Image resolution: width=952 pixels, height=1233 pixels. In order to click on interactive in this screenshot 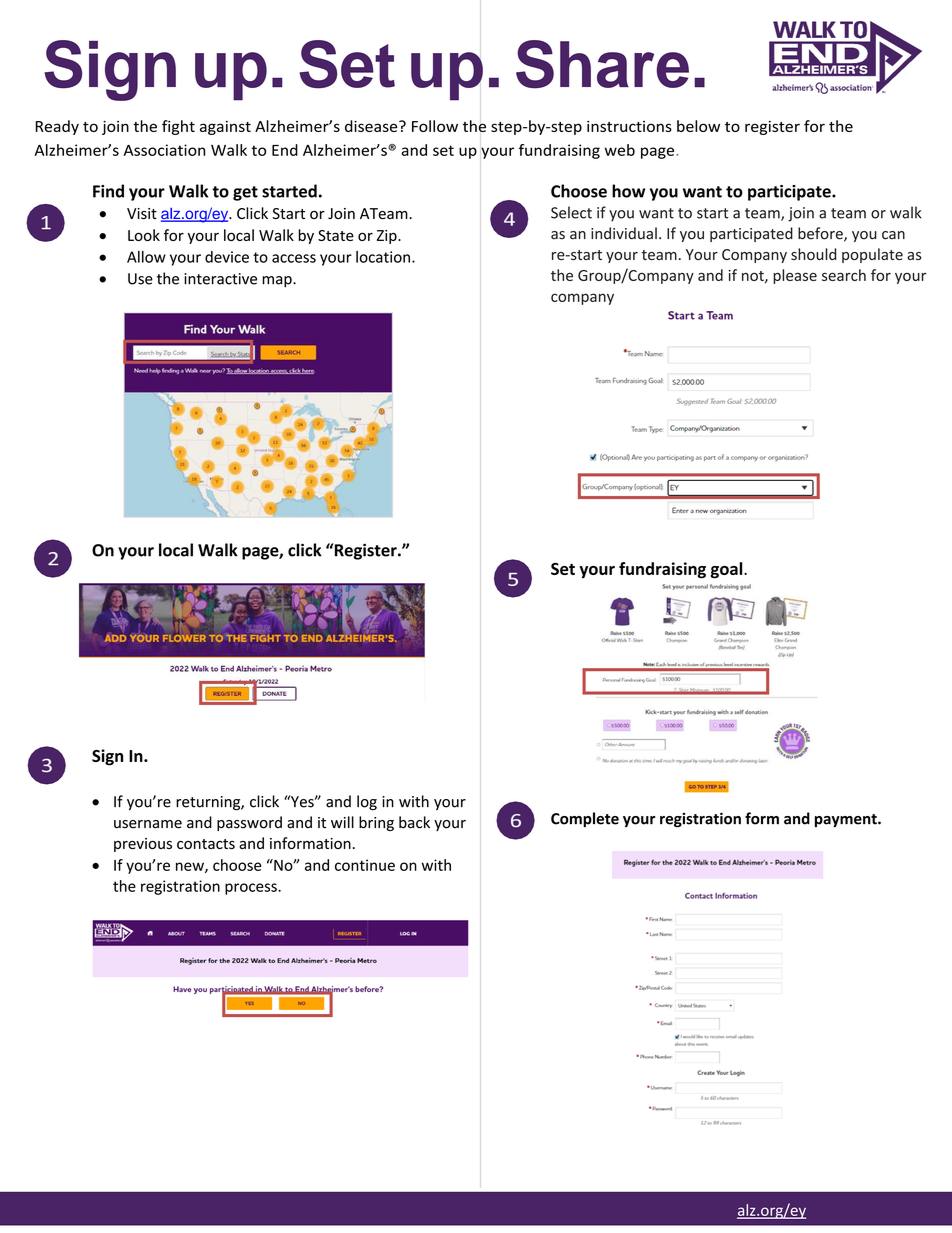, I will do `click(220, 279)`.
